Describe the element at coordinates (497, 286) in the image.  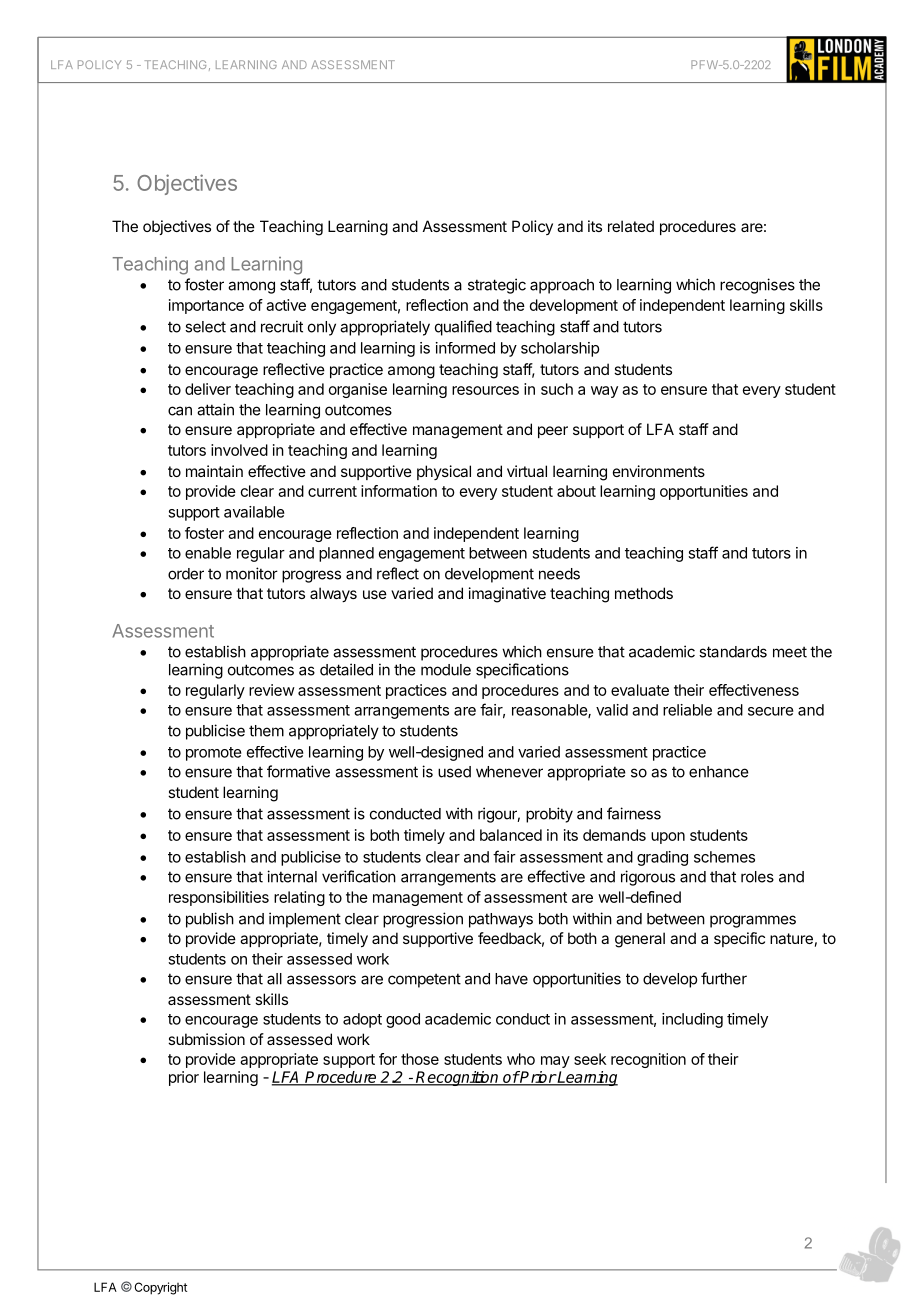
I see `strategic` at that location.
